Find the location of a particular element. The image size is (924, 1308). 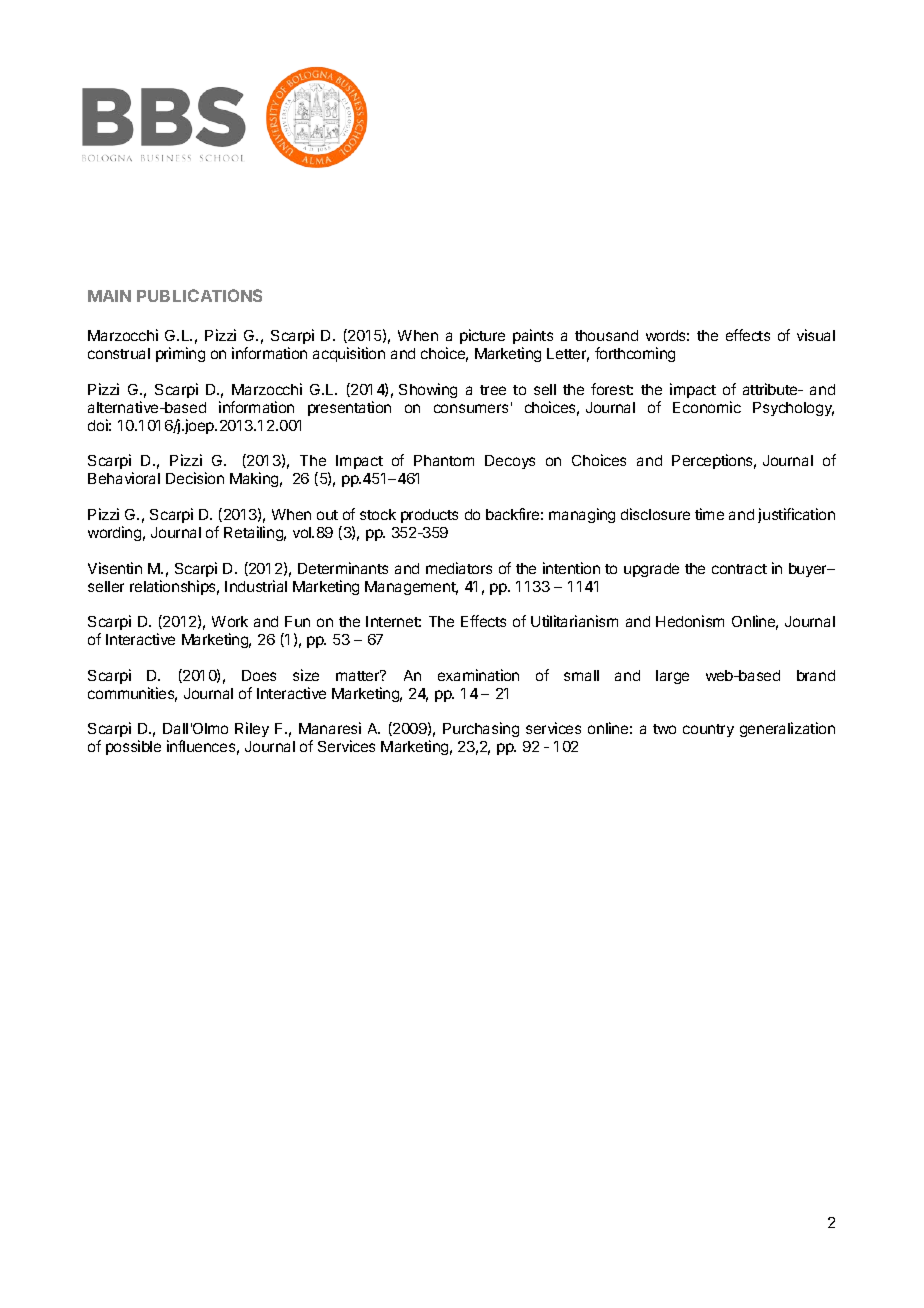

products is located at coordinates (429, 516).
